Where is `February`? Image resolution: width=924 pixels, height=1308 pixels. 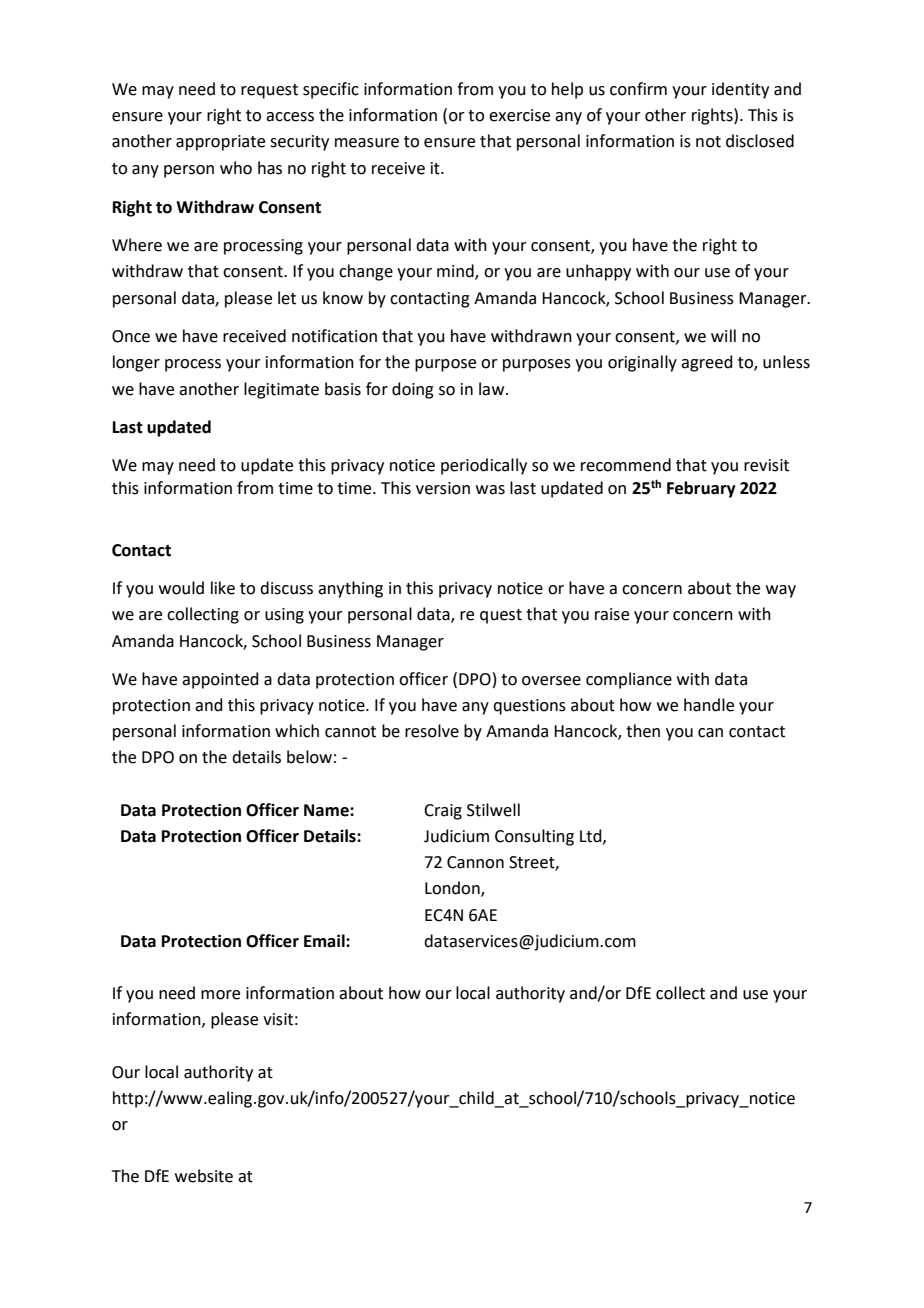 February is located at coordinates (701, 489).
